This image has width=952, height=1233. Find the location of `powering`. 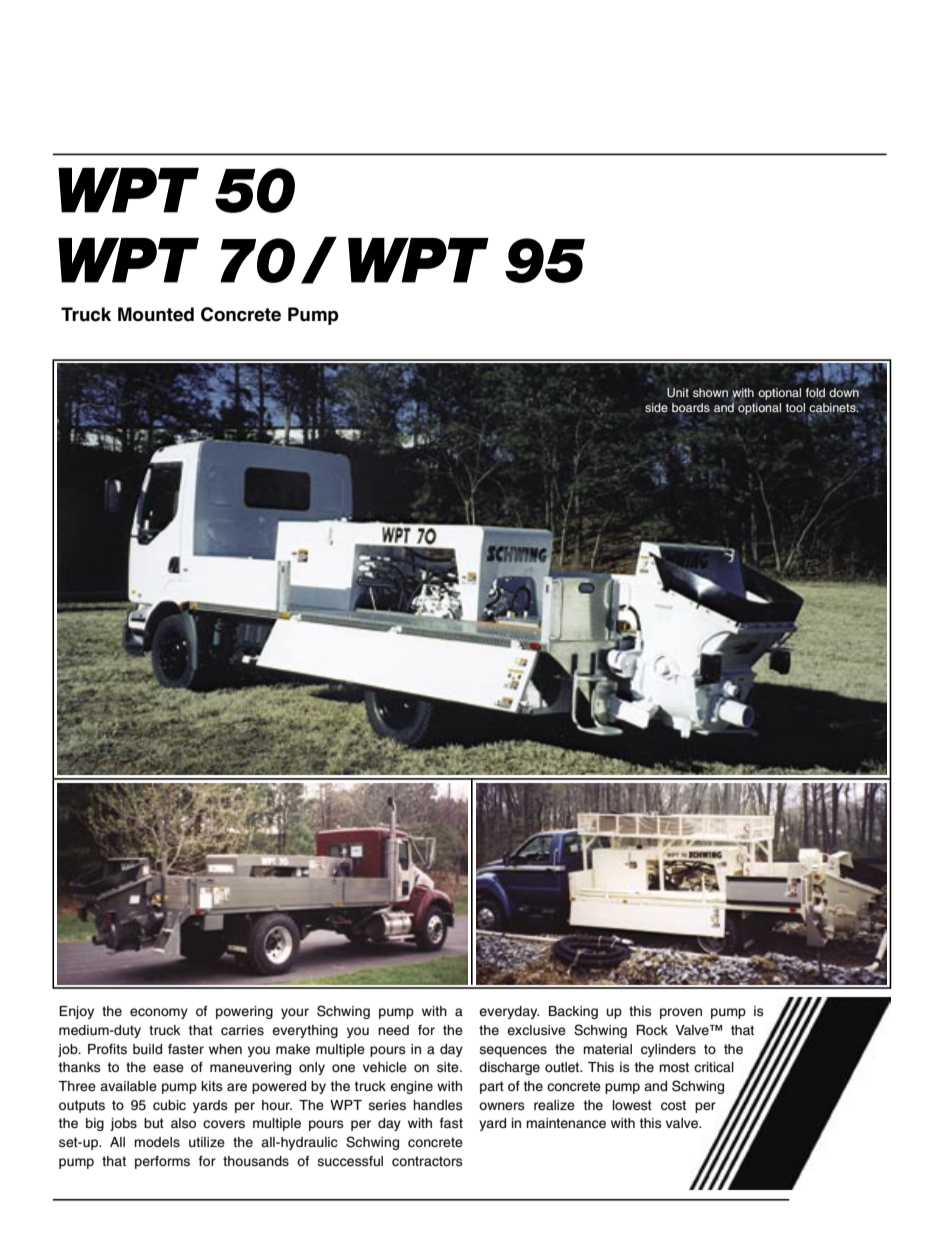

powering is located at coordinates (244, 1012).
